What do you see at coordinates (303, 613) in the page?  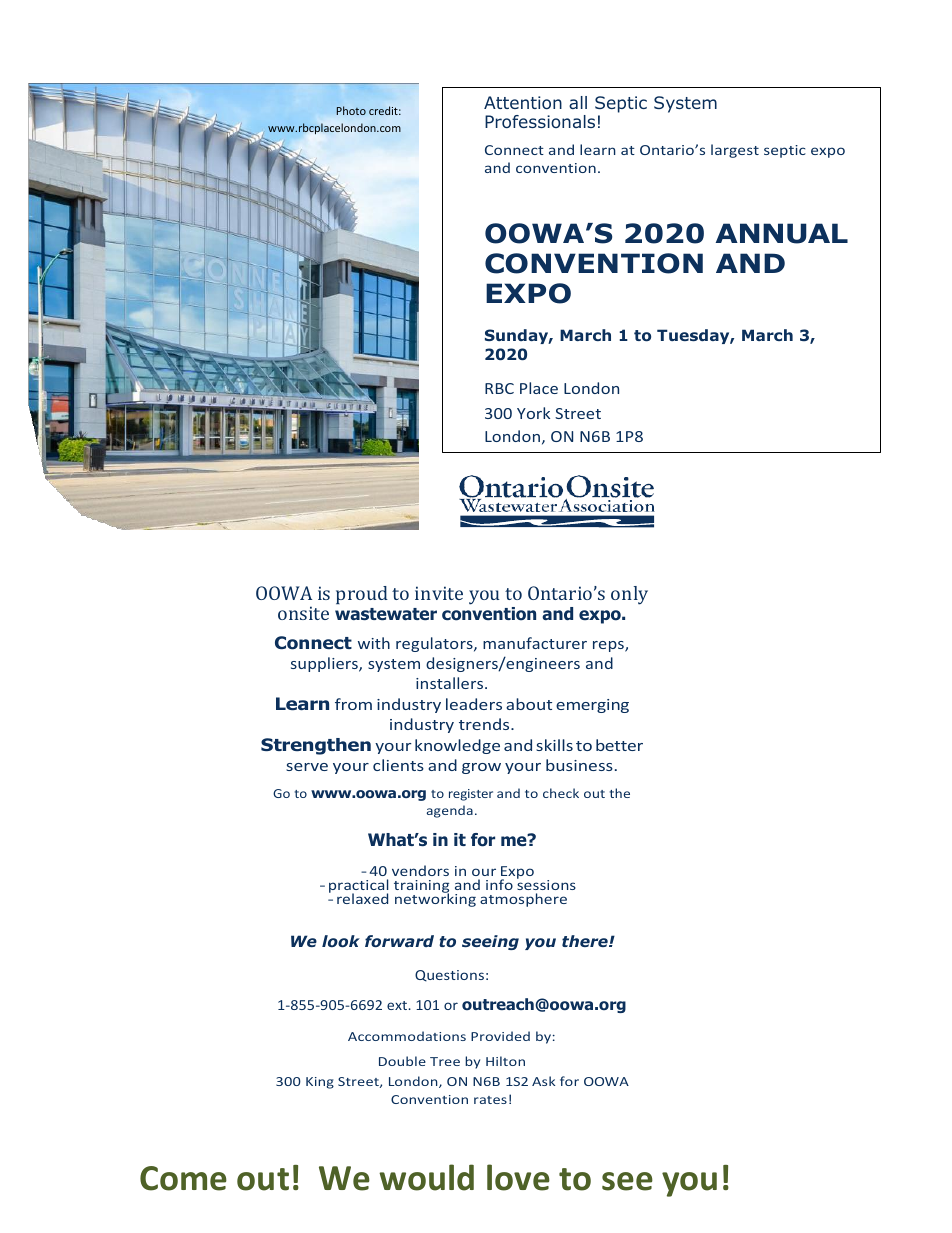 I see `onsite` at bounding box center [303, 613].
